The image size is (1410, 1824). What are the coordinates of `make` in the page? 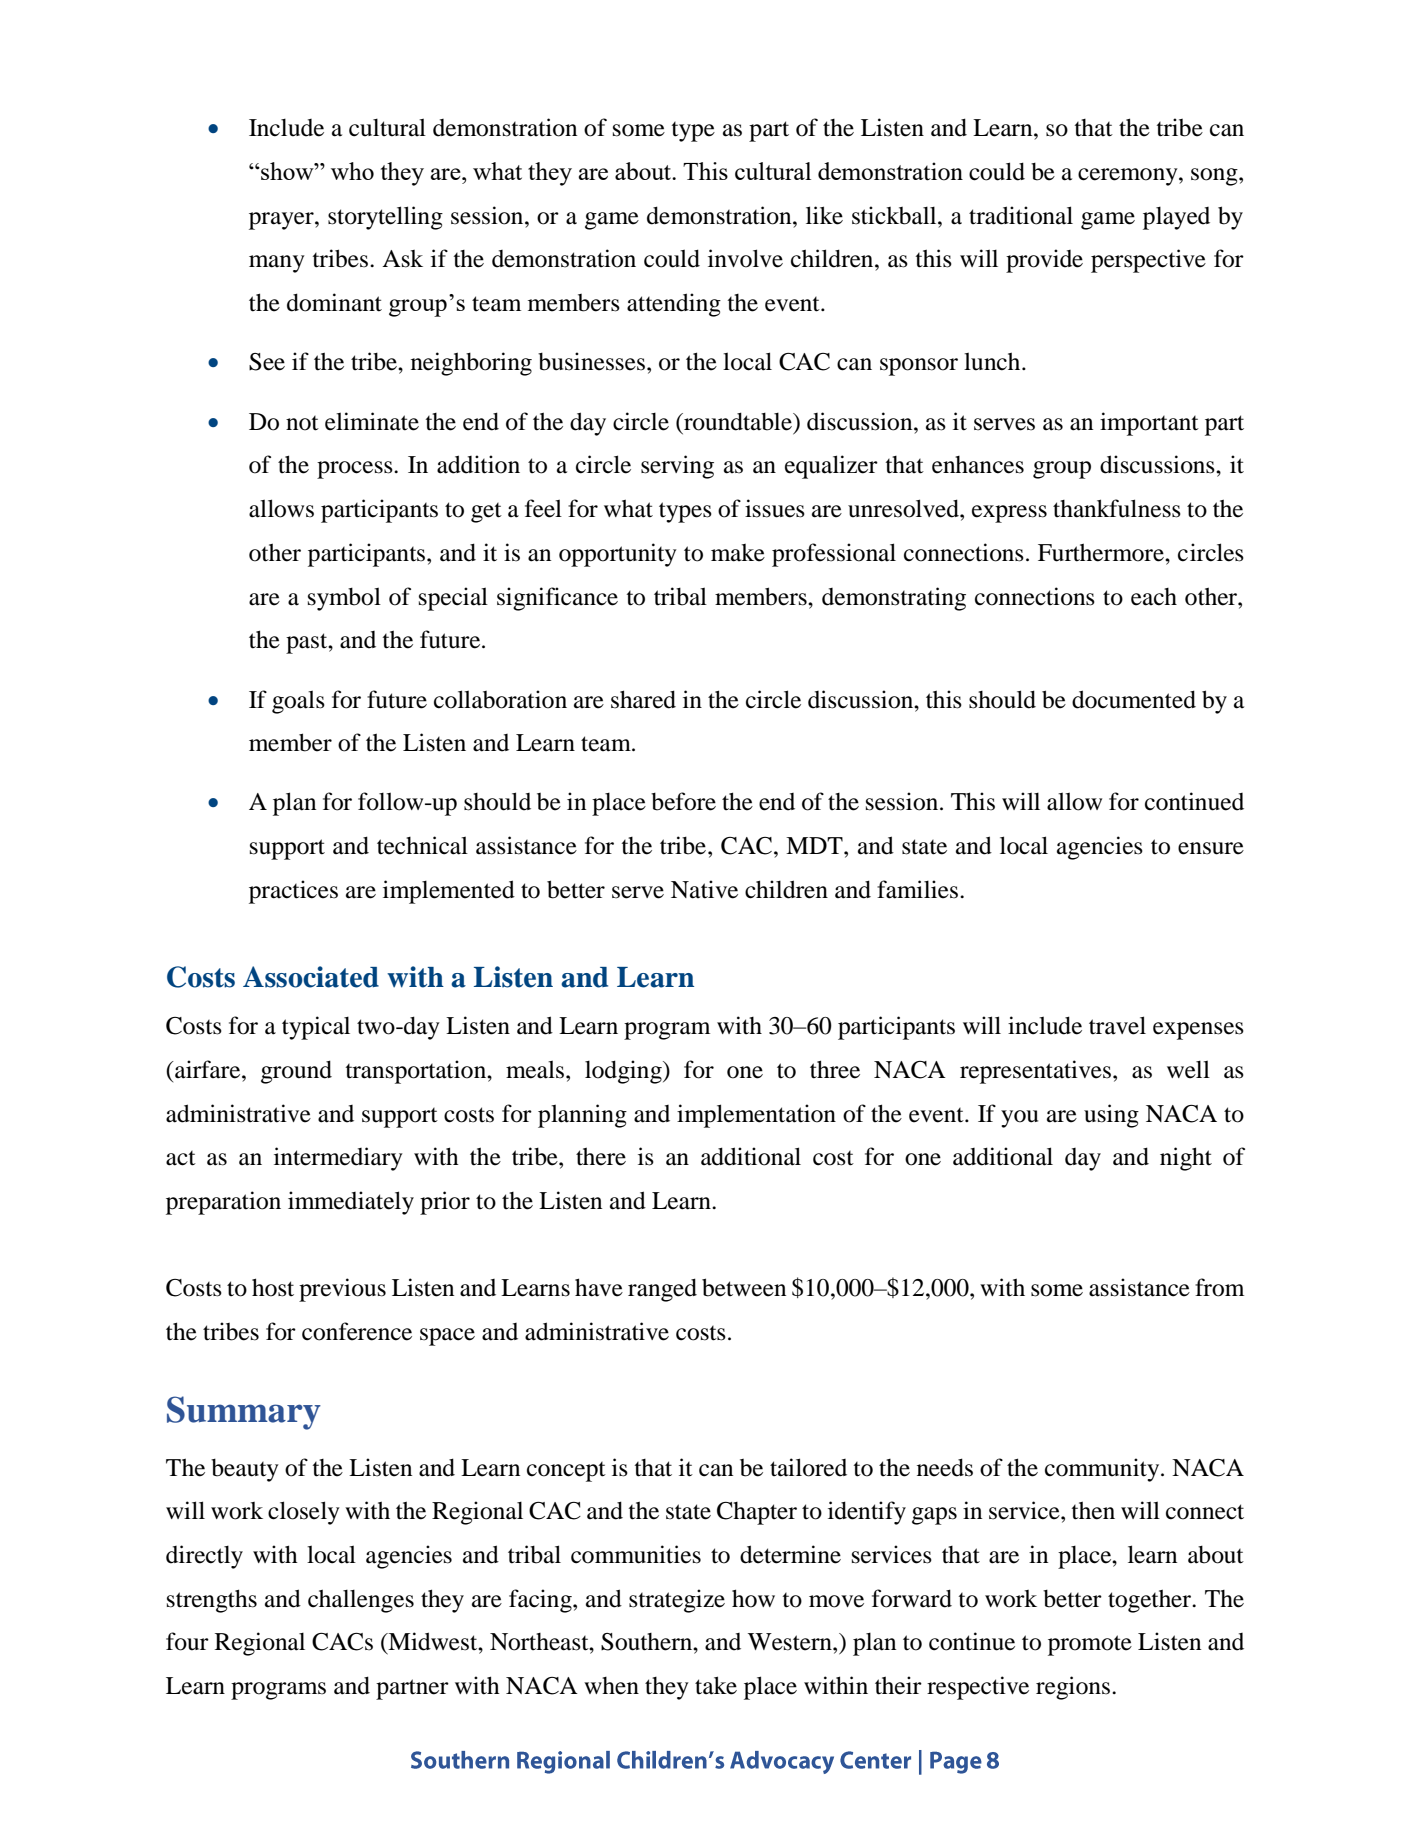 It's located at (738, 553).
